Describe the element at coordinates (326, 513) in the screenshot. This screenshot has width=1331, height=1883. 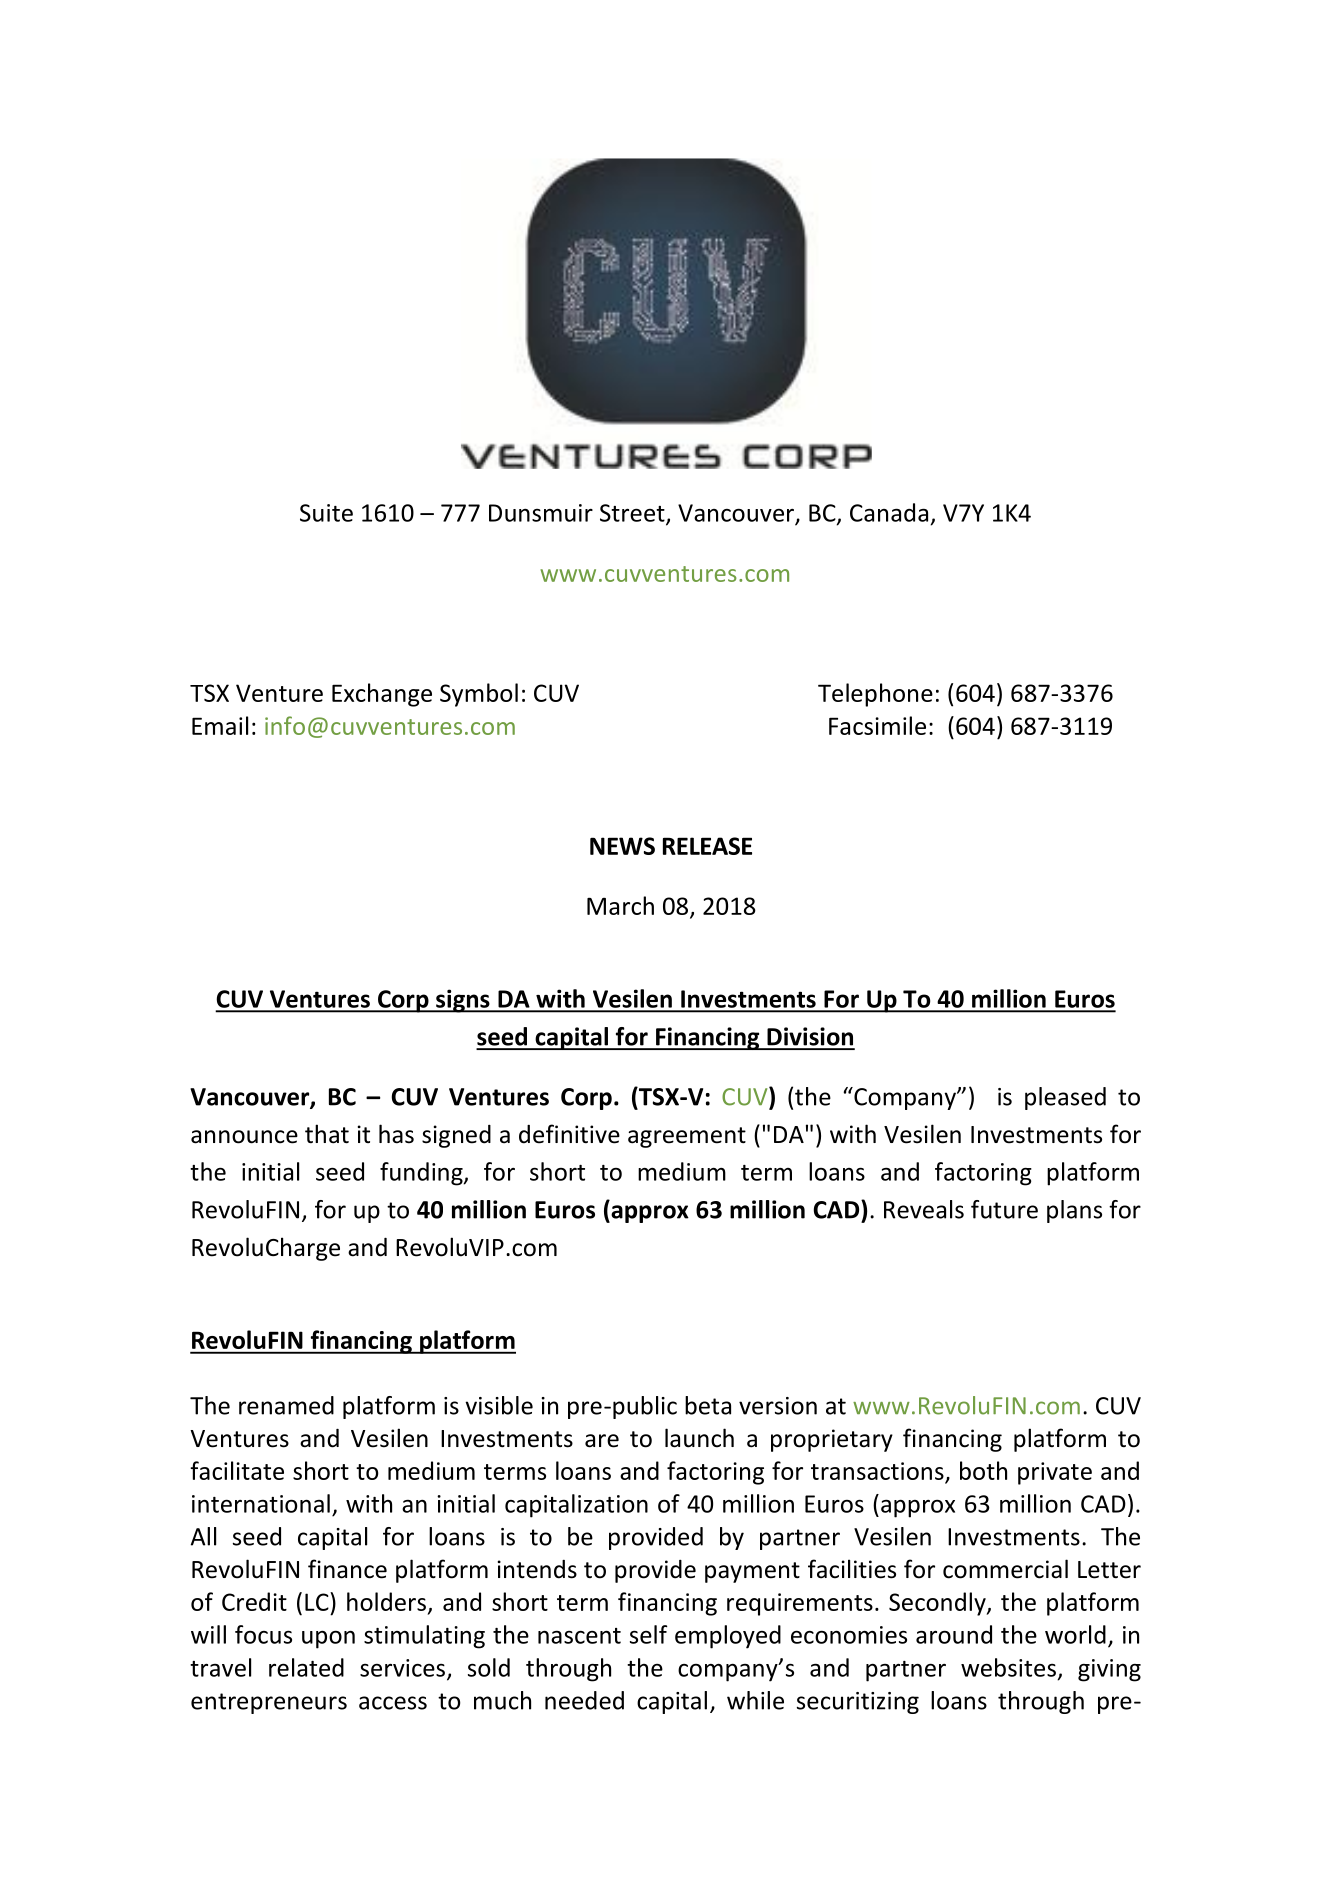
I see `Suite` at that location.
